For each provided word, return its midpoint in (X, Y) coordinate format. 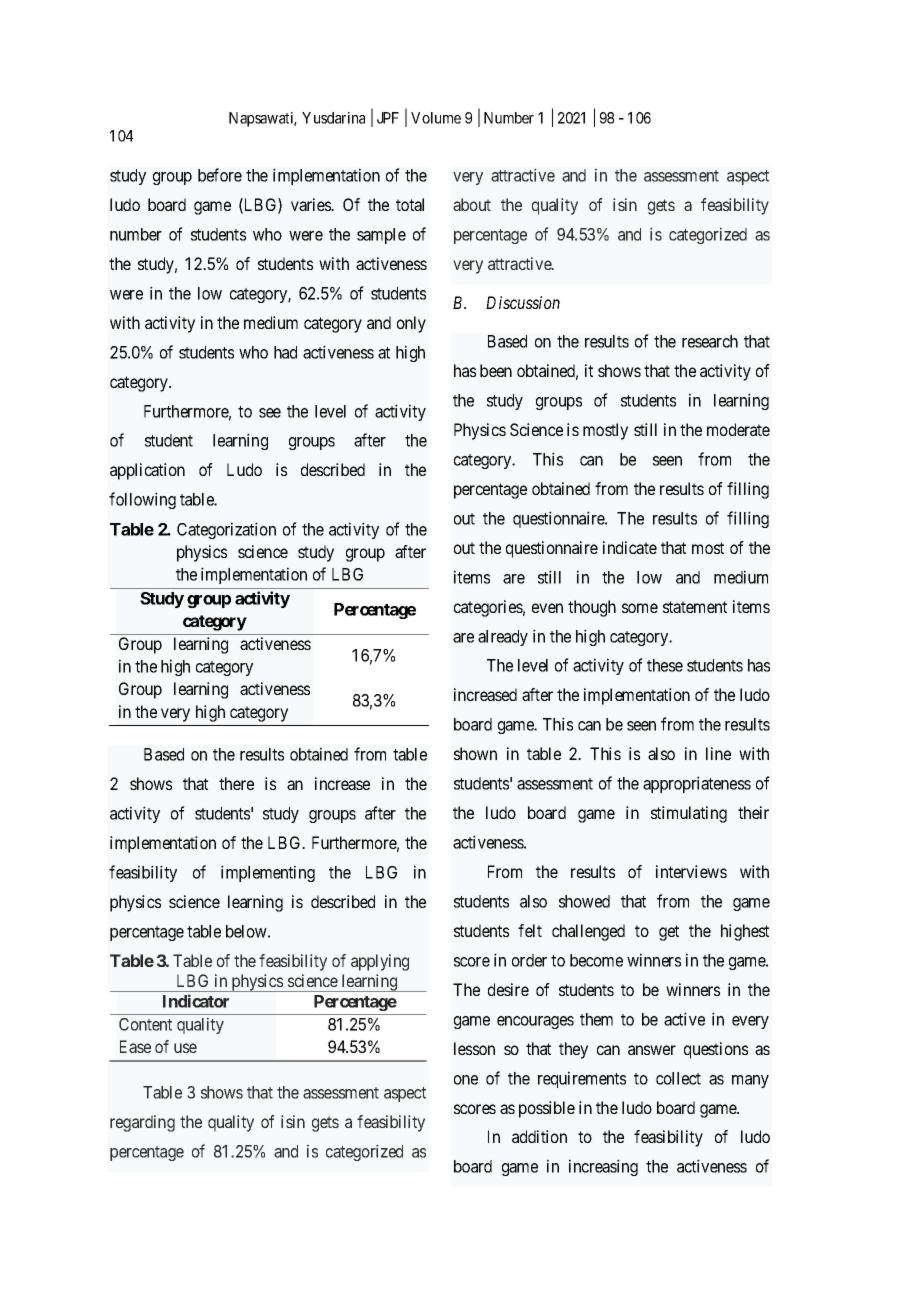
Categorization (226, 530)
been (496, 370)
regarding (142, 1123)
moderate (738, 429)
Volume (436, 118)
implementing (268, 873)
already (503, 638)
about (472, 204)
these (665, 665)
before (220, 175)
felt (530, 930)
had (285, 352)
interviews (691, 871)
